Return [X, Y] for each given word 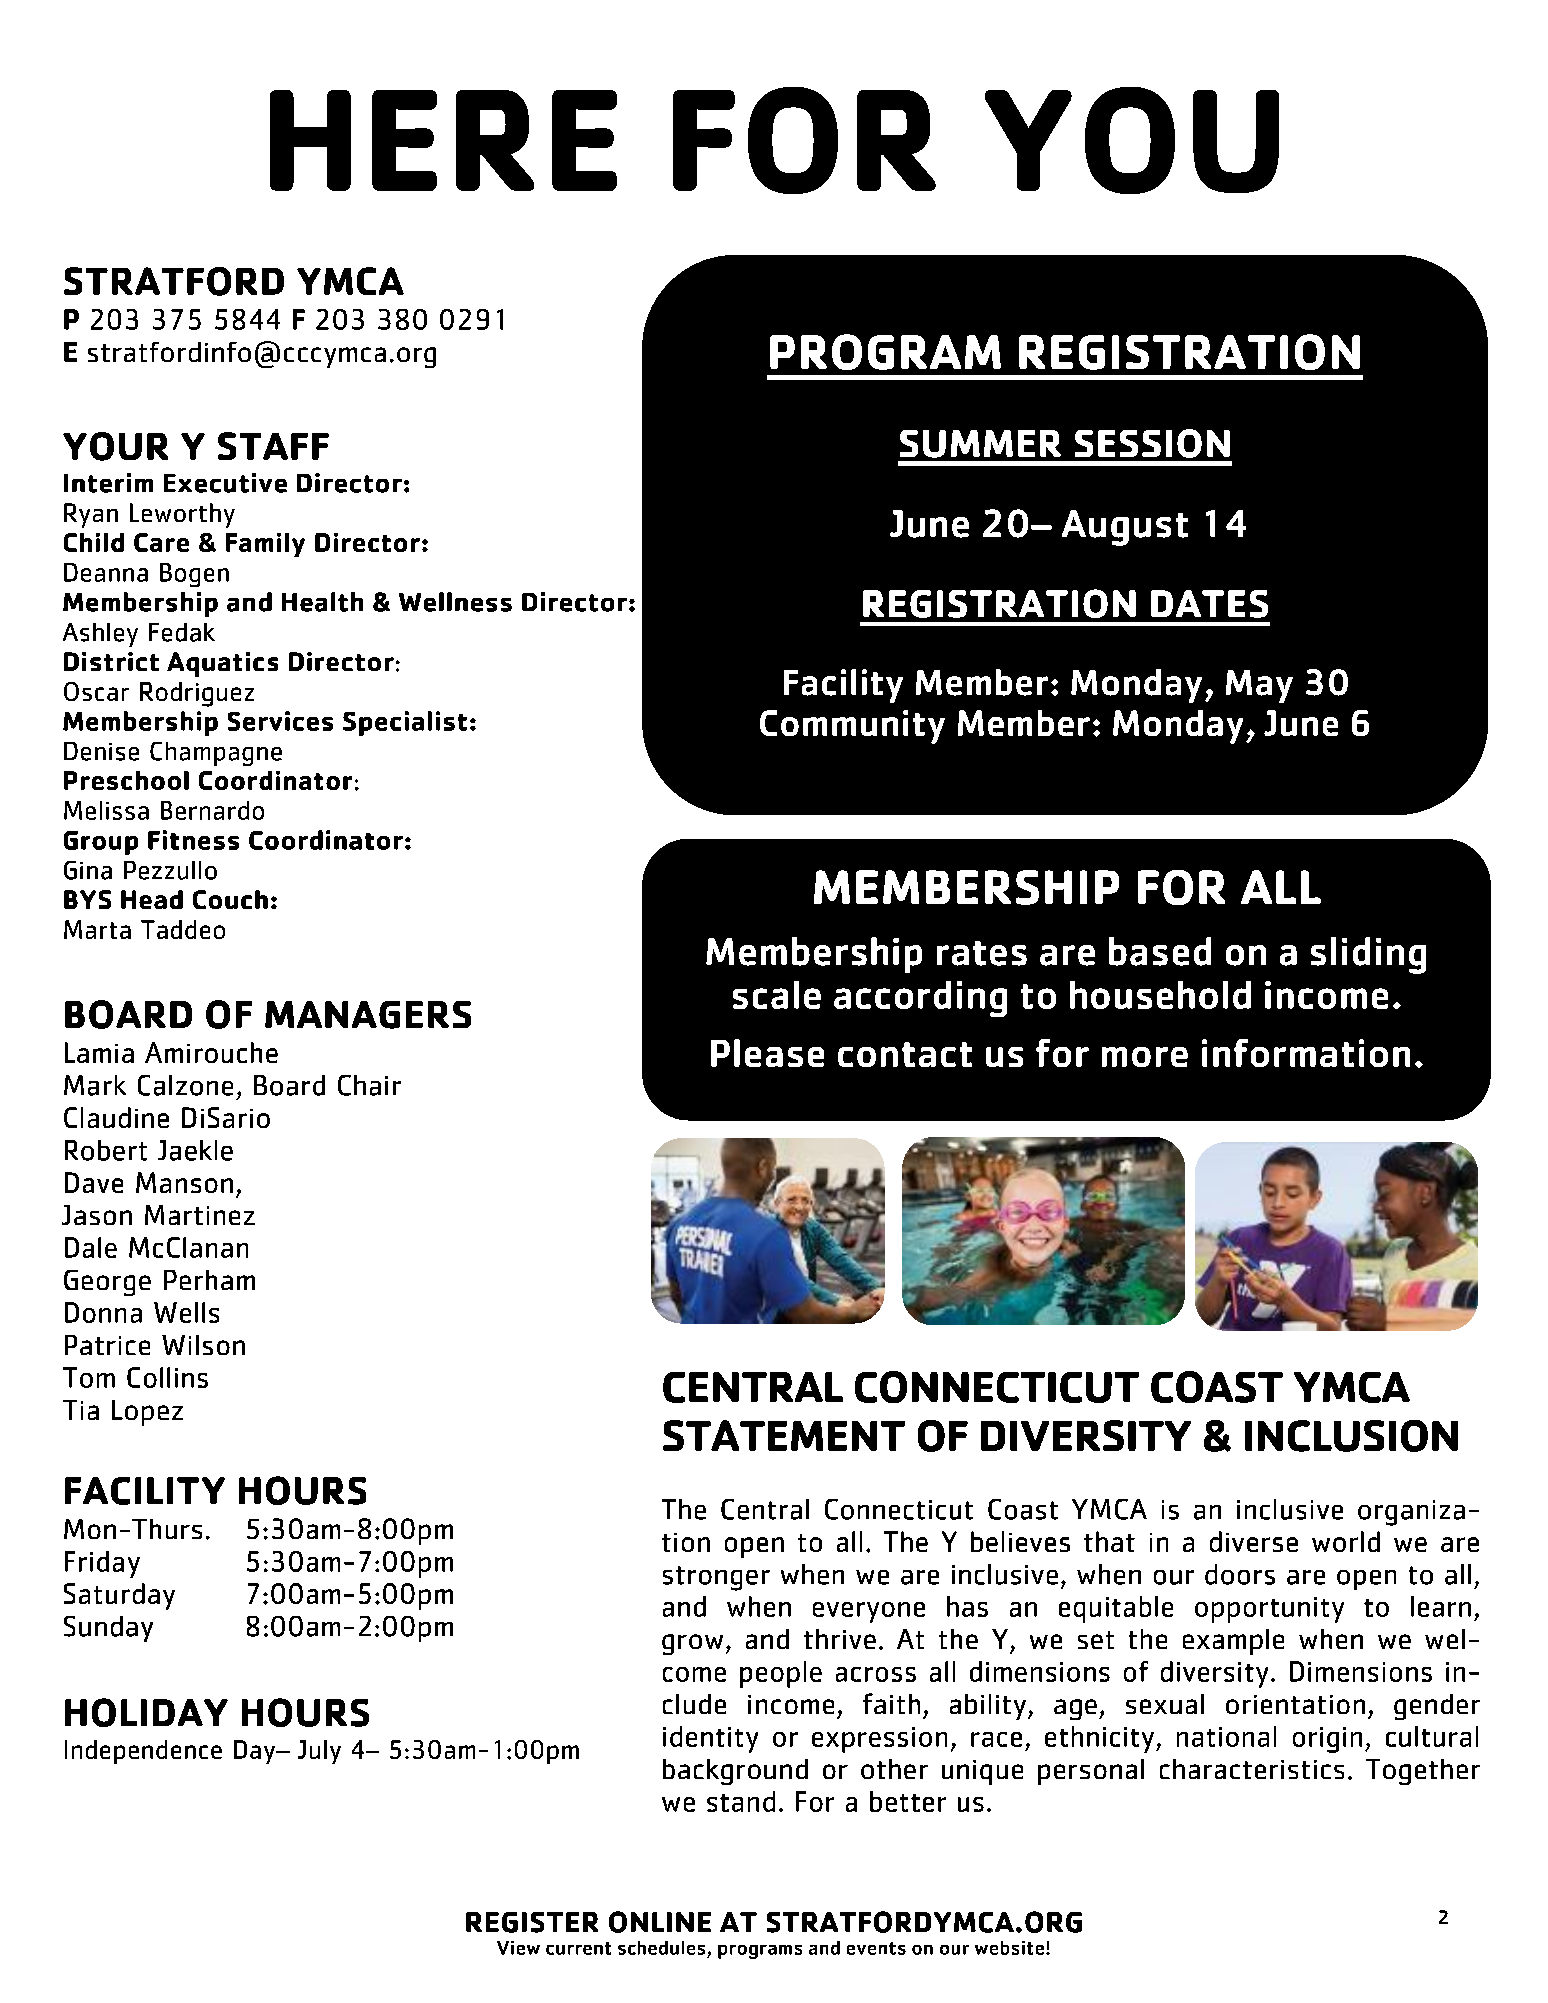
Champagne [216, 754]
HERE [443, 140]
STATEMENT [784, 1435]
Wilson [203, 1345]
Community [852, 727]
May [1259, 686]
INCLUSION [1351, 1436]
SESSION [1152, 443]
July [319, 1752]
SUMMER [980, 444]
